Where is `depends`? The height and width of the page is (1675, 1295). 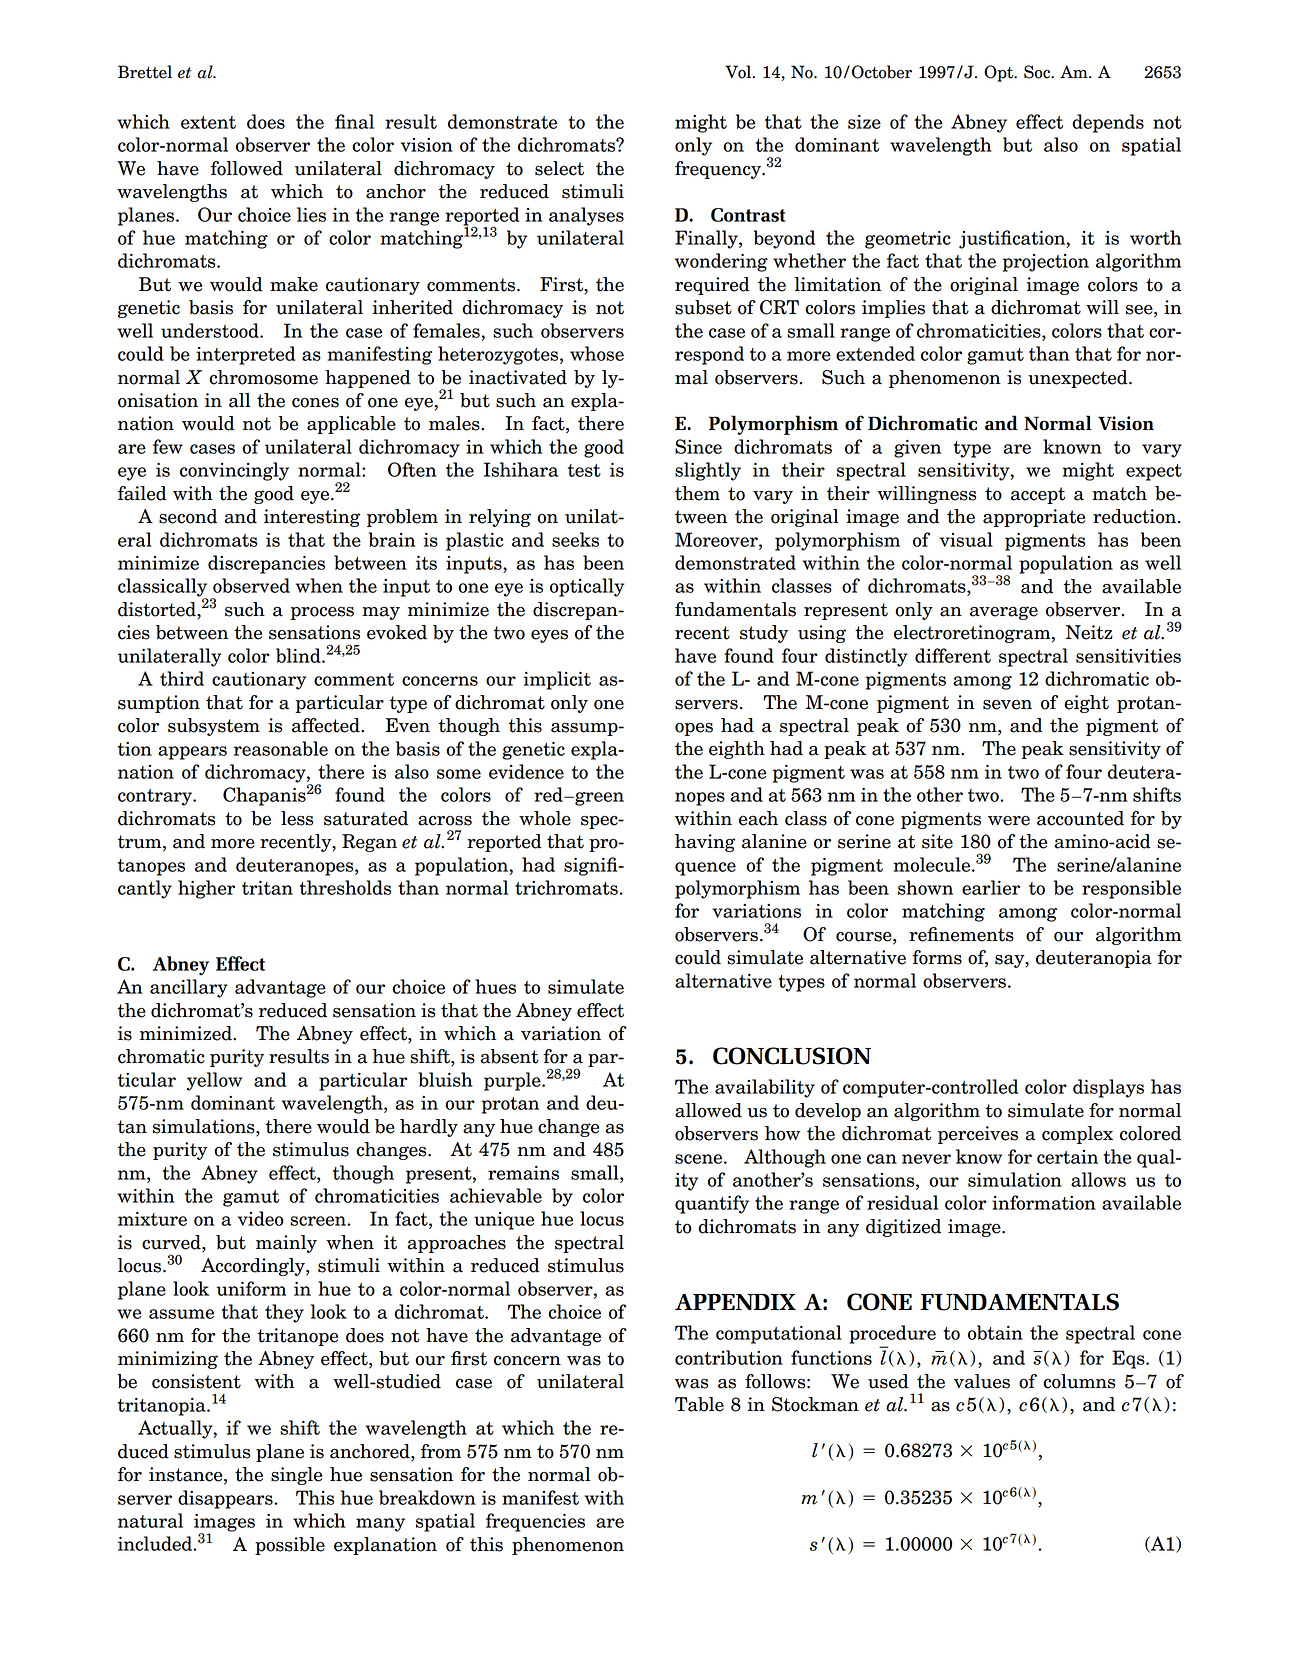
depends is located at coordinates (1108, 123).
